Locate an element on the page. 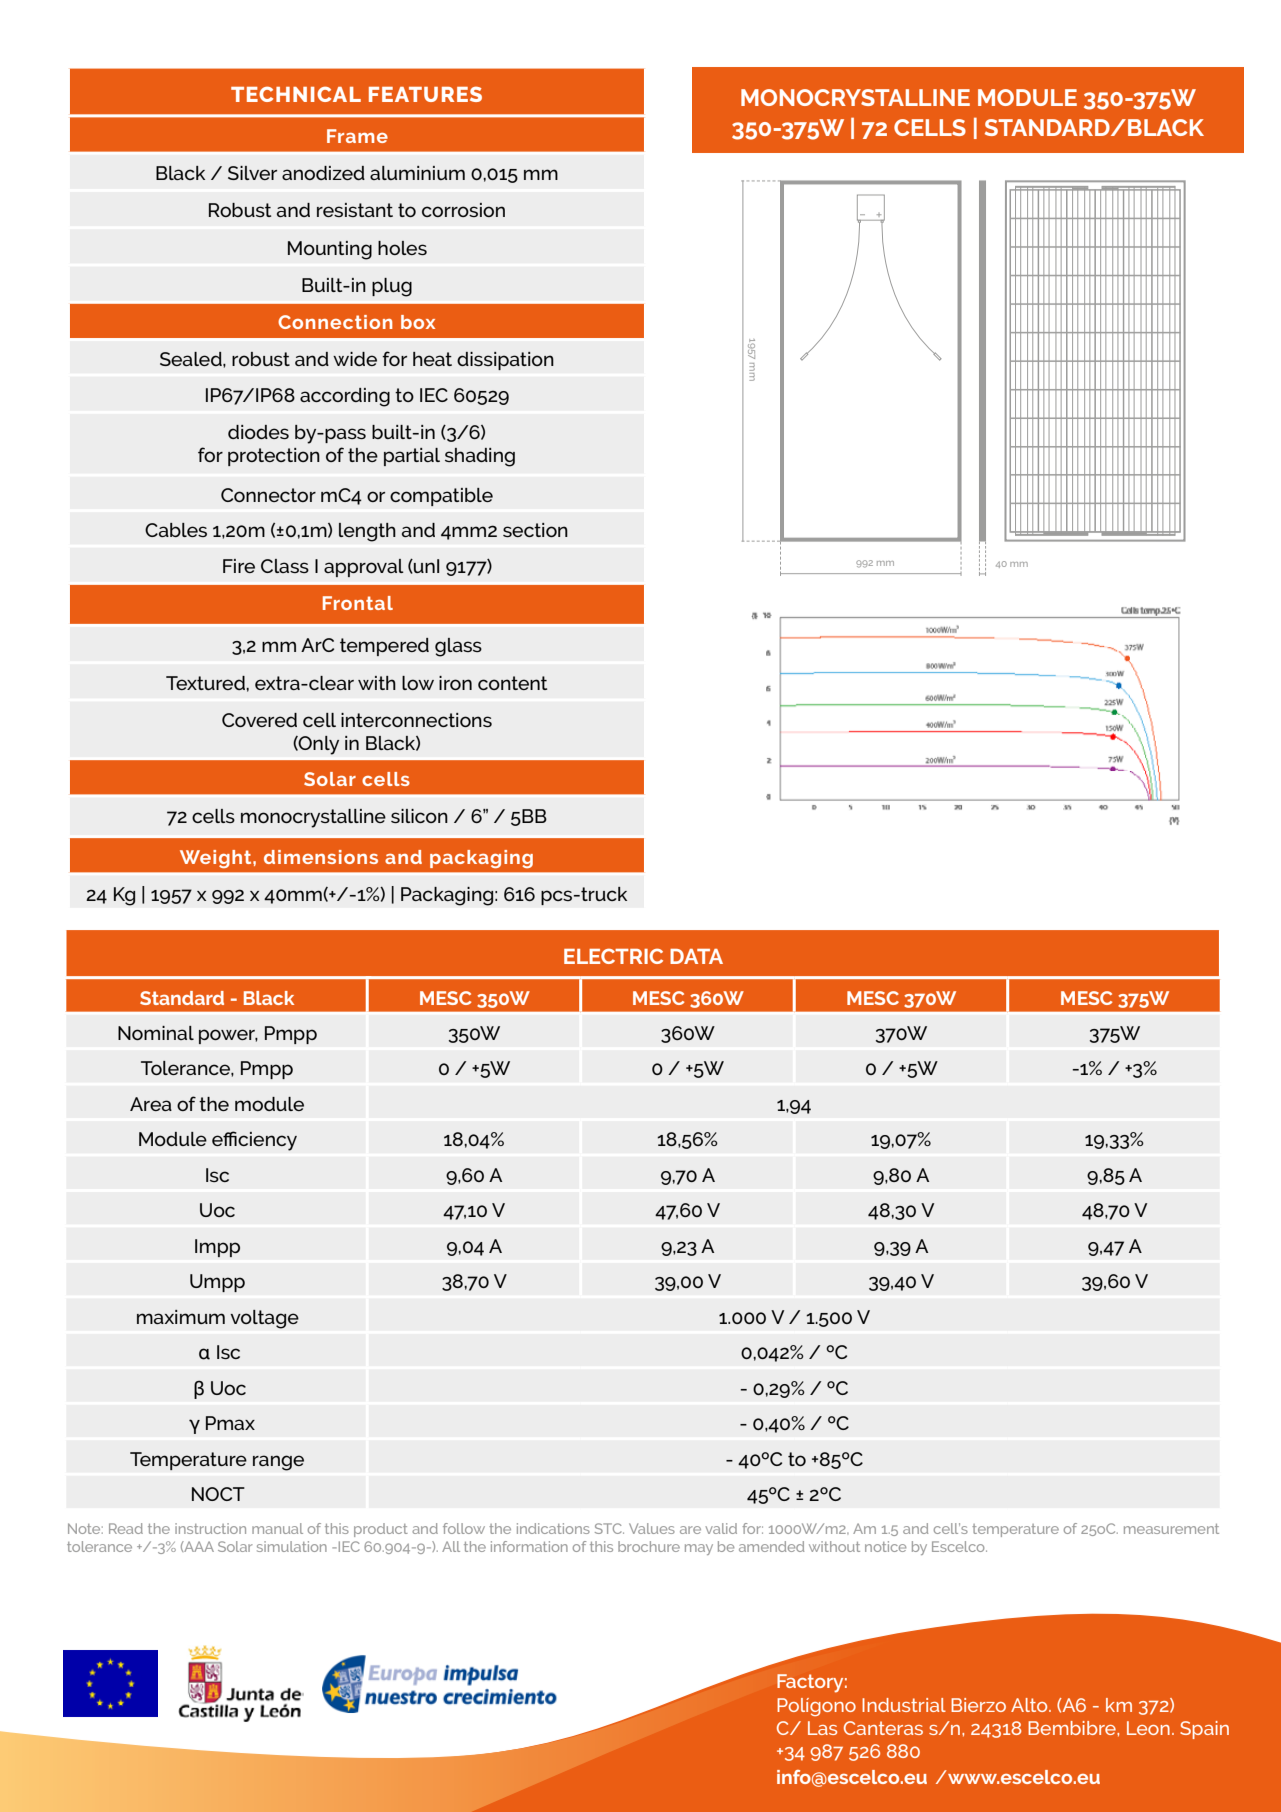 The height and width of the page is (1812, 1281). efficiency is located at coordinates (254, 1141).
